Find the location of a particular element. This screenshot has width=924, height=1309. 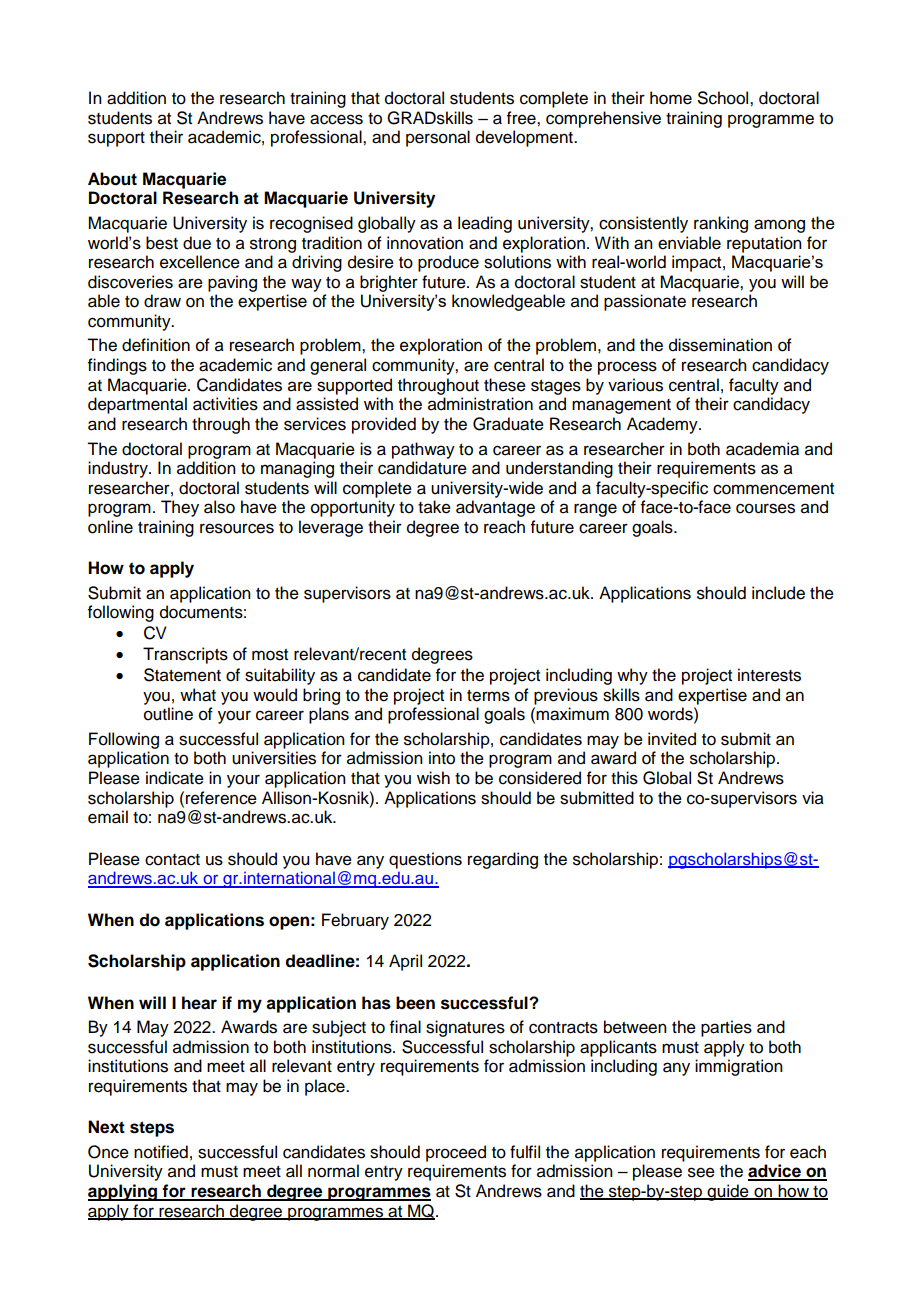

School is located at coordinates (724, 98).
